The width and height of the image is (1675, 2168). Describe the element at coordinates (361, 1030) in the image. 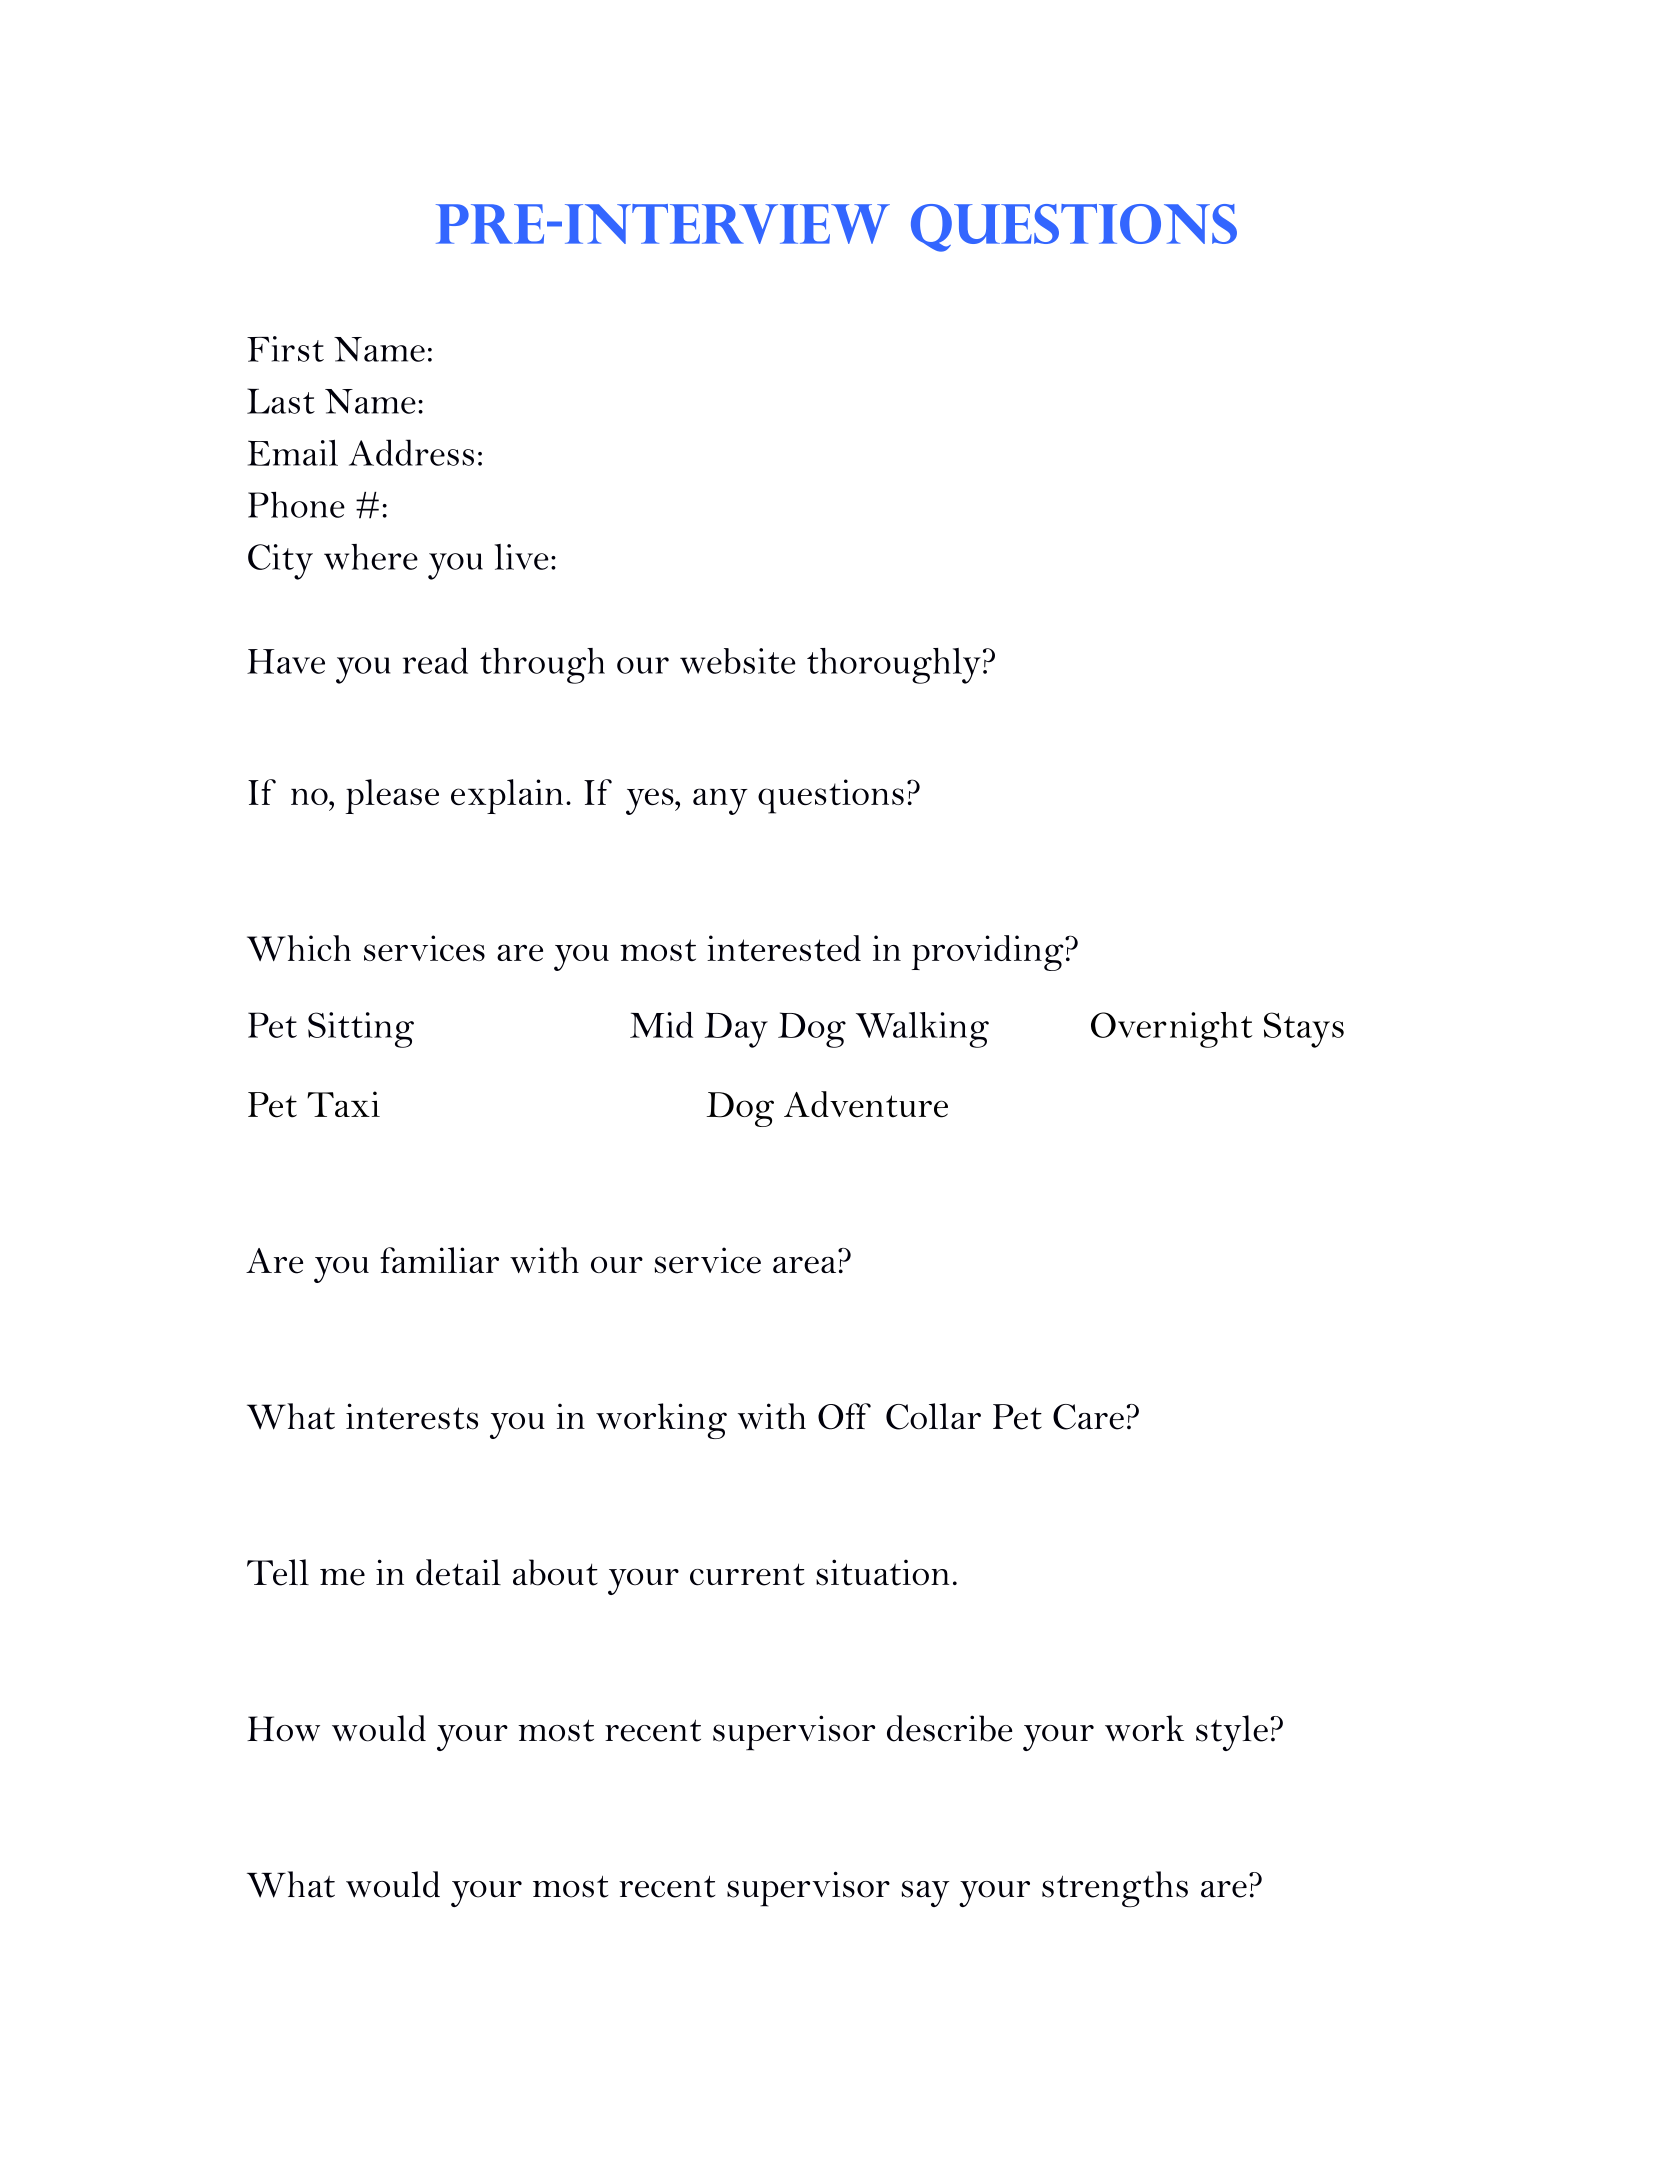

I see `Sitting` at that location.
